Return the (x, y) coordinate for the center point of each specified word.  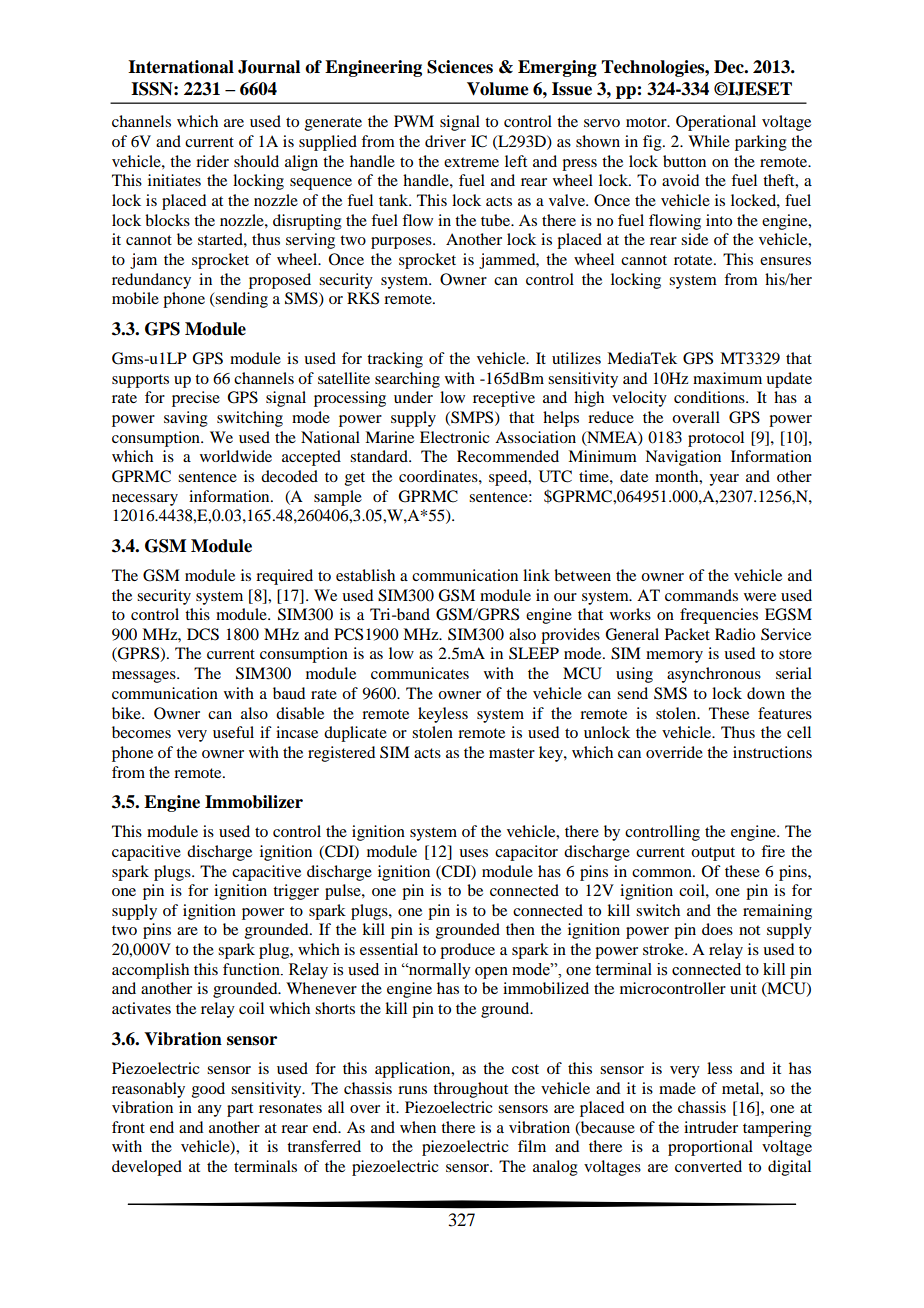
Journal (269, 67)
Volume (498, 89)
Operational (716, 123)
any (210, 1111)
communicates (420, 673)
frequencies (719, 616)
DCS (203, 634)
